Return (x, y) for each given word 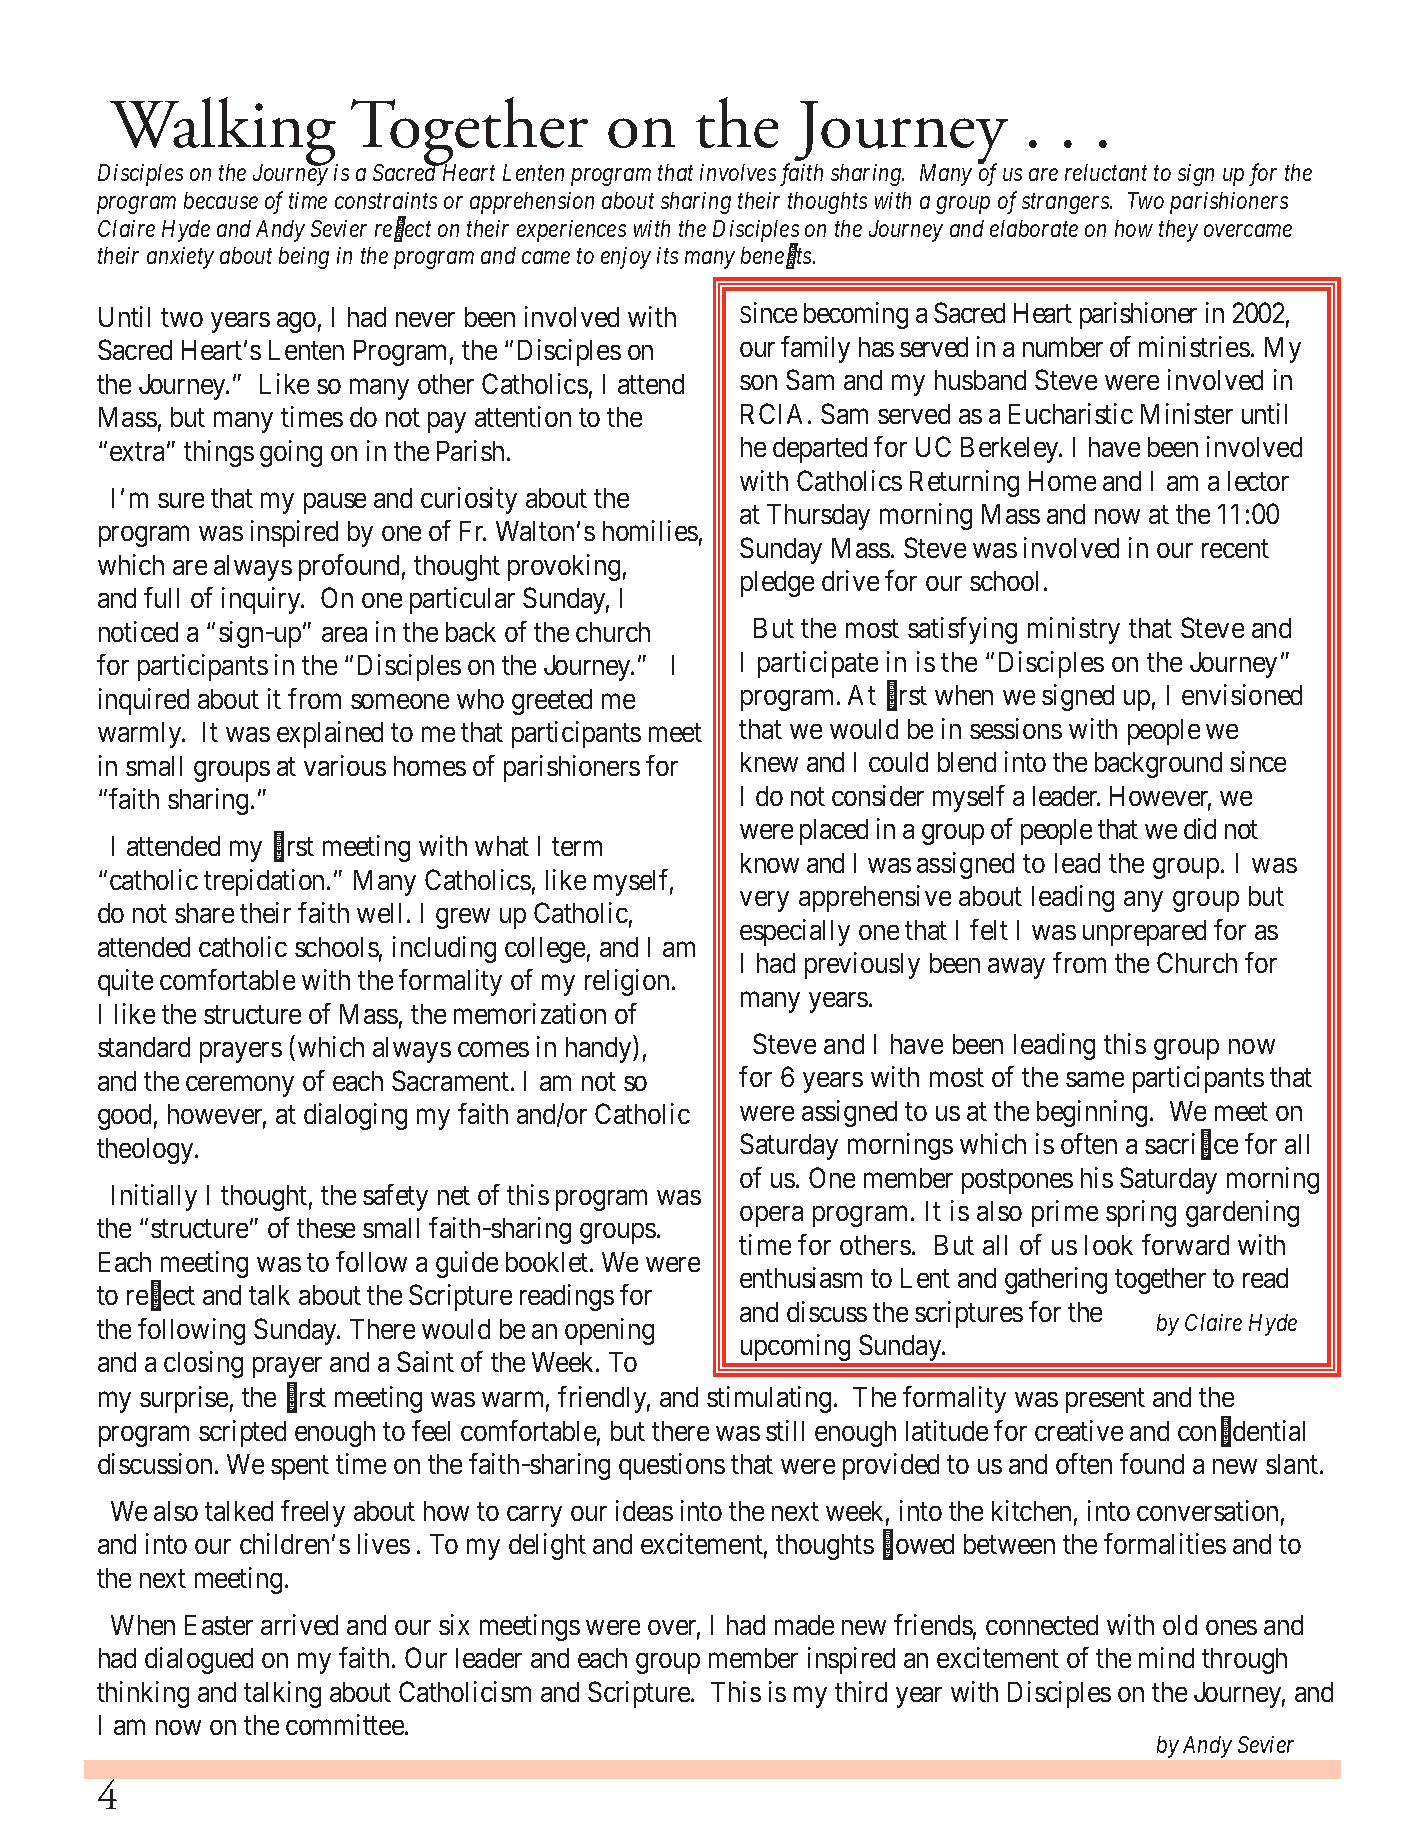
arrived (299, 1624)
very (764, 902)
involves (738, 172)
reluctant (1106, 172)
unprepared (1144, 933)
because (221, 200)
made (804, 1625)
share (204, 913)
